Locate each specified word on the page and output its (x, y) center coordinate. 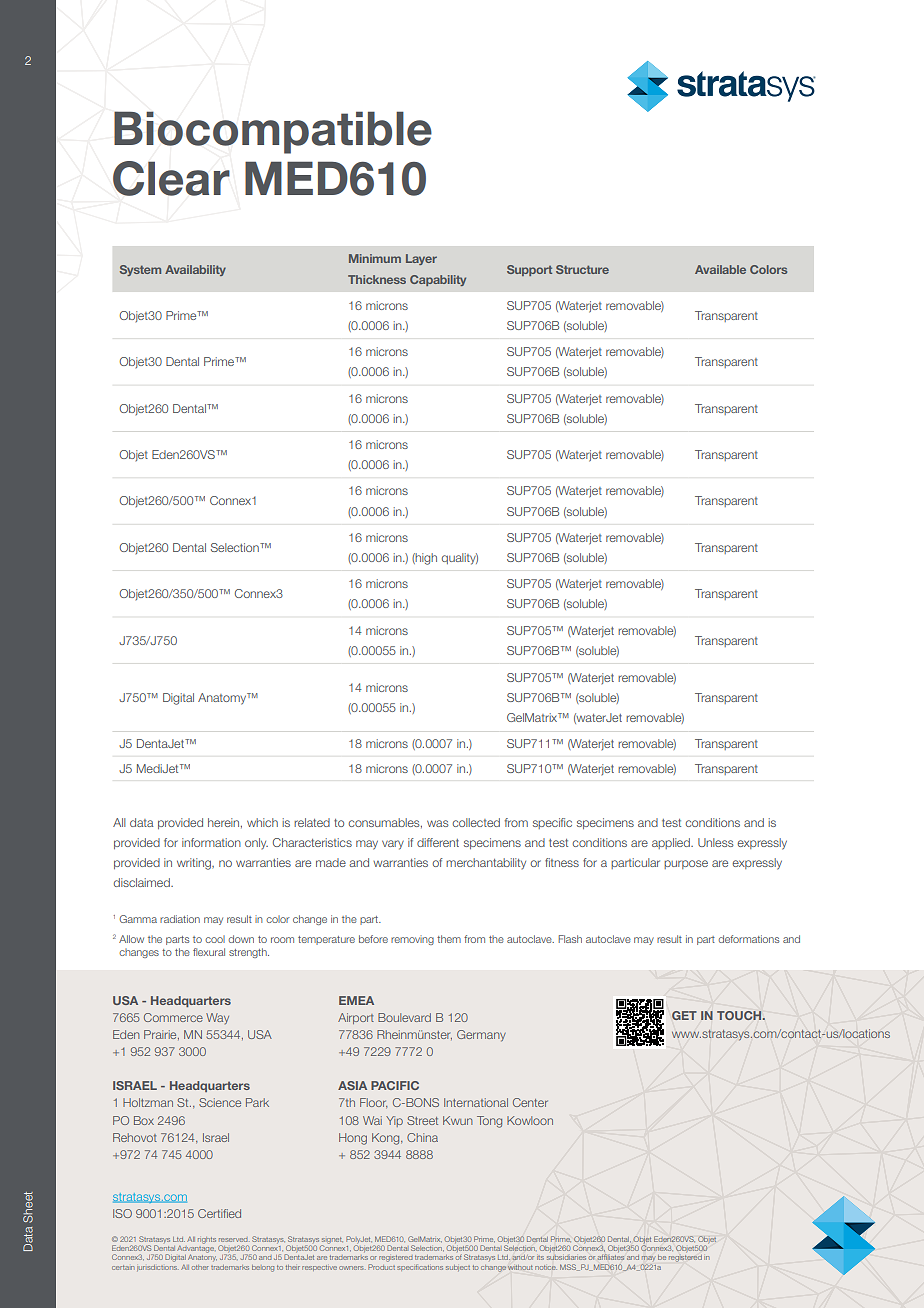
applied (672, 843)
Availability (195, 270)
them (449, 939)
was (437, 823)
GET (684, 1015)
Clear (171, 178)
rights (207, 1240)
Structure (582, 269)
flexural (209, 952)
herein (225, 823)
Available (720, 269)
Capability (438, 280)
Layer (421, 259)
